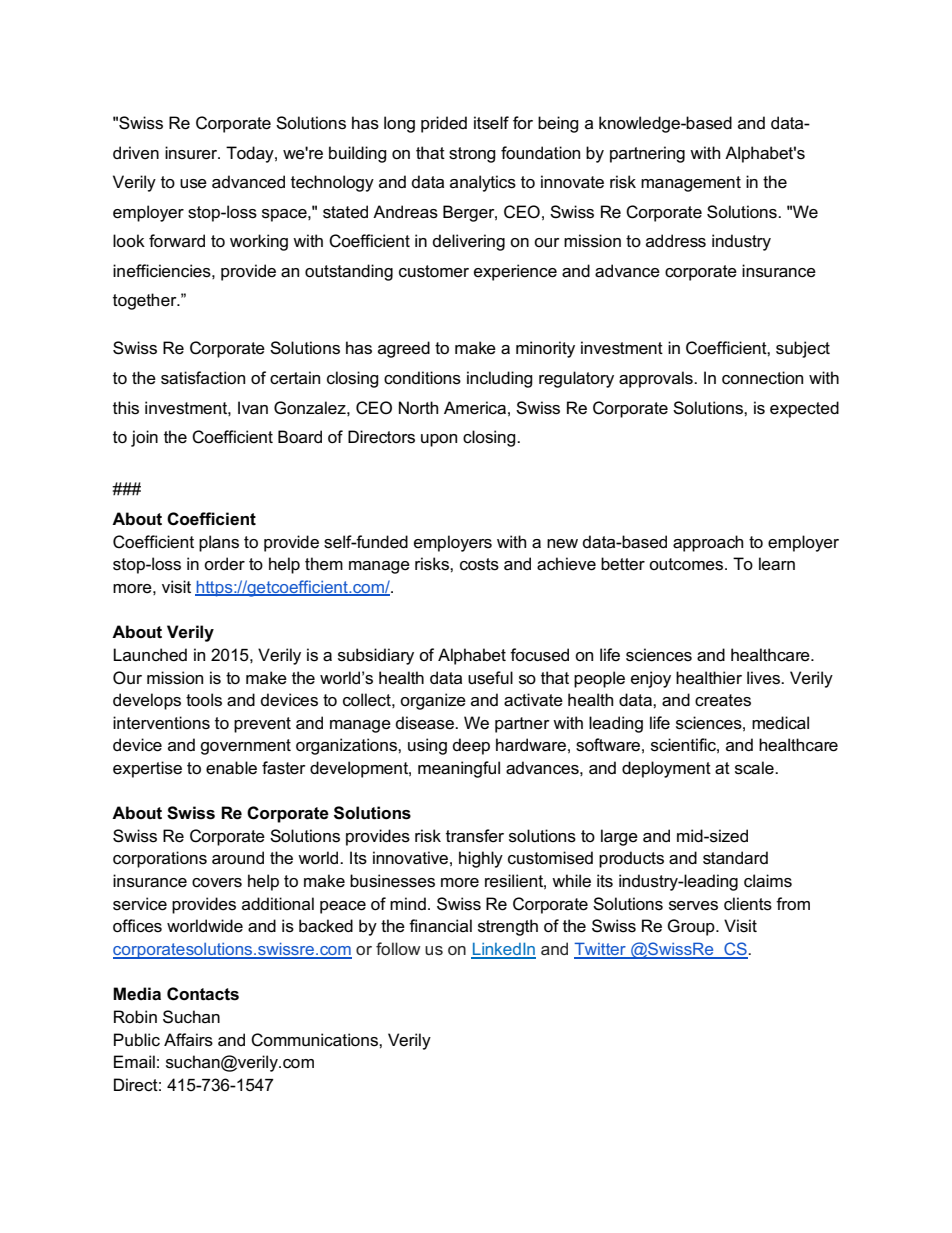 The width and height of the image is (952, 1233). What do you see at coordinates (755, 768) in the image?
I see `scale` at bounding box center [755, 768].
